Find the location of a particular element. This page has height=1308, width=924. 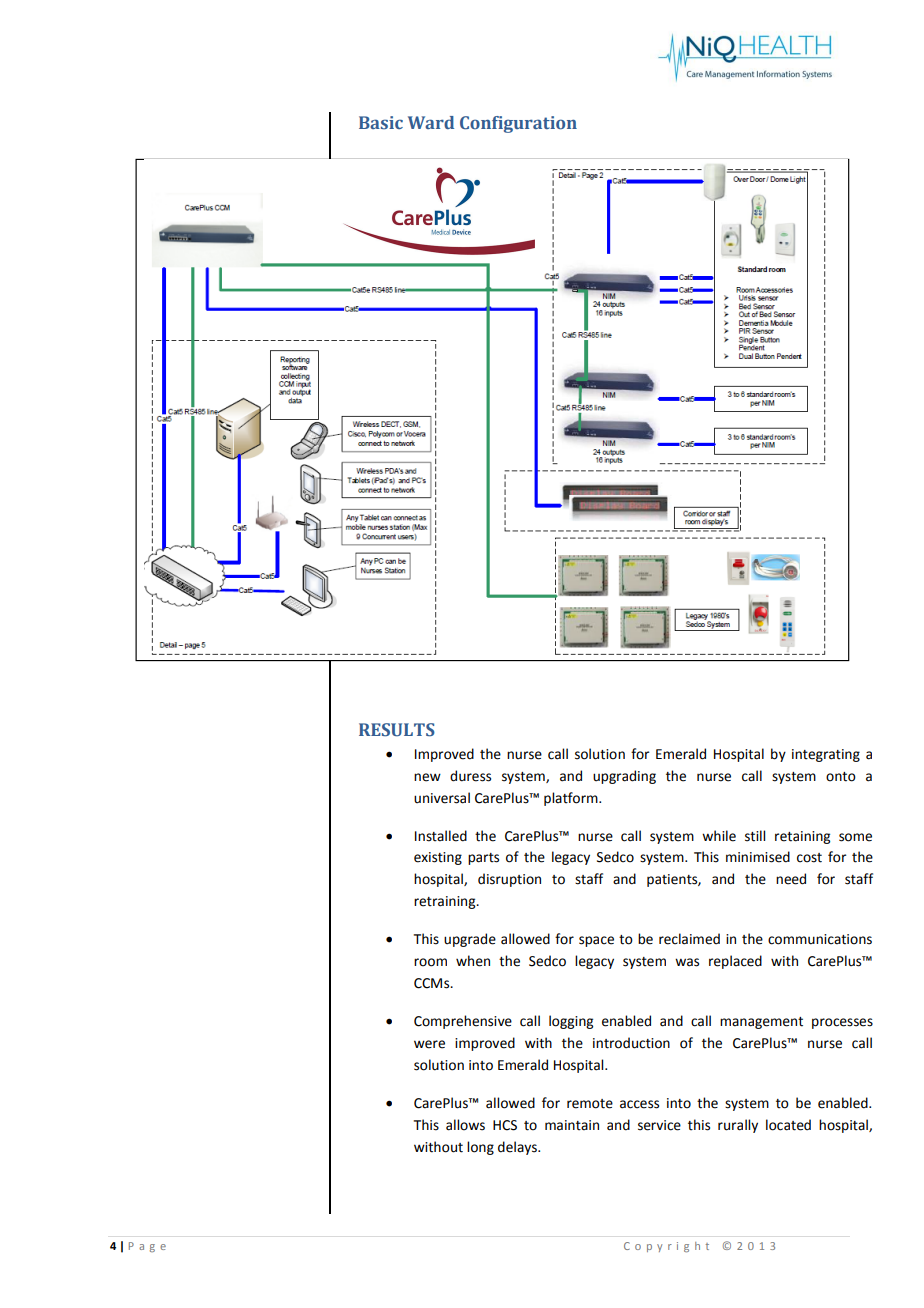

upgrading is located at coordinates (624, 777).
